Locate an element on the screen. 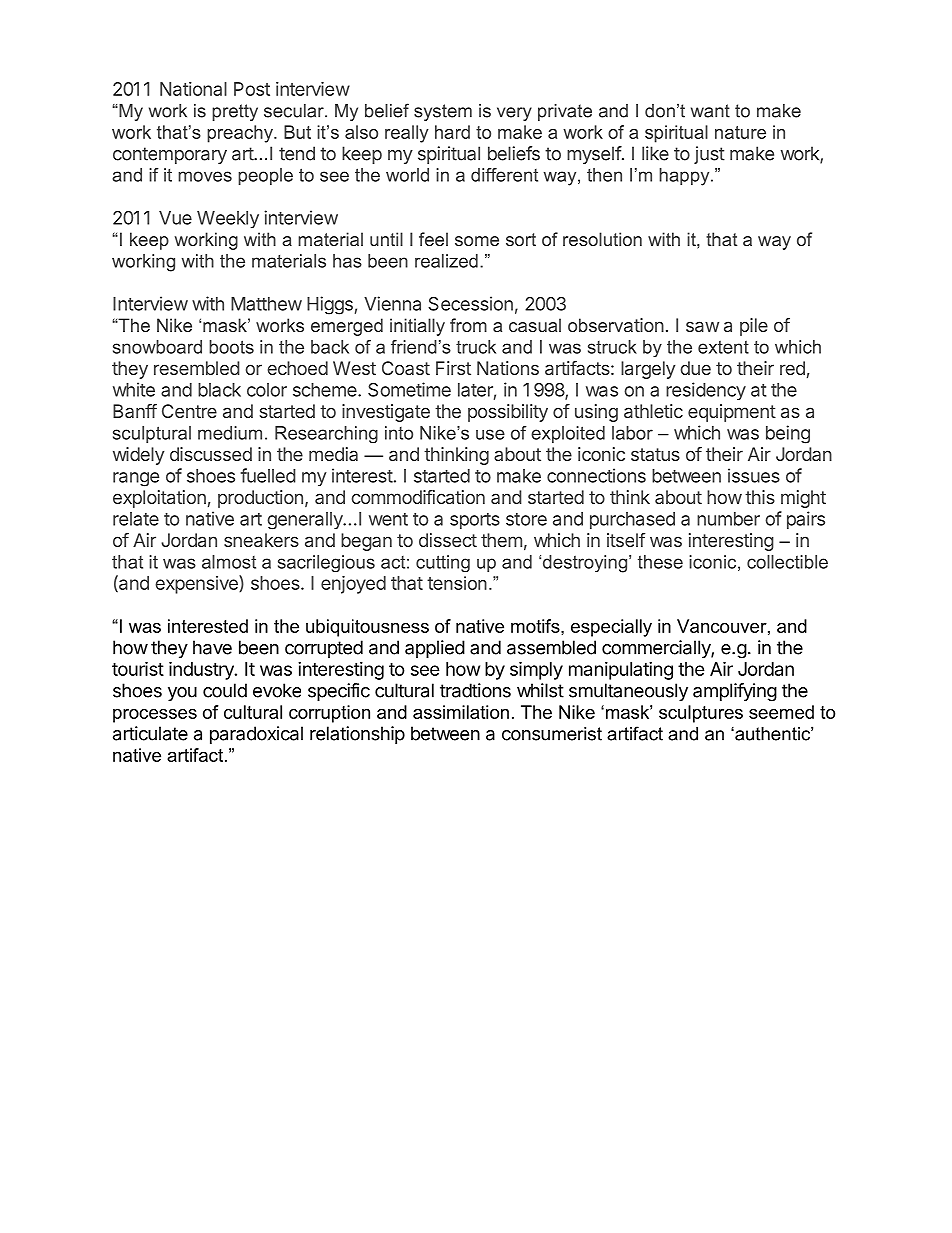 The width and height of the screenshot is (952, 1233). assimilation is located at coordinates (461, 712).
